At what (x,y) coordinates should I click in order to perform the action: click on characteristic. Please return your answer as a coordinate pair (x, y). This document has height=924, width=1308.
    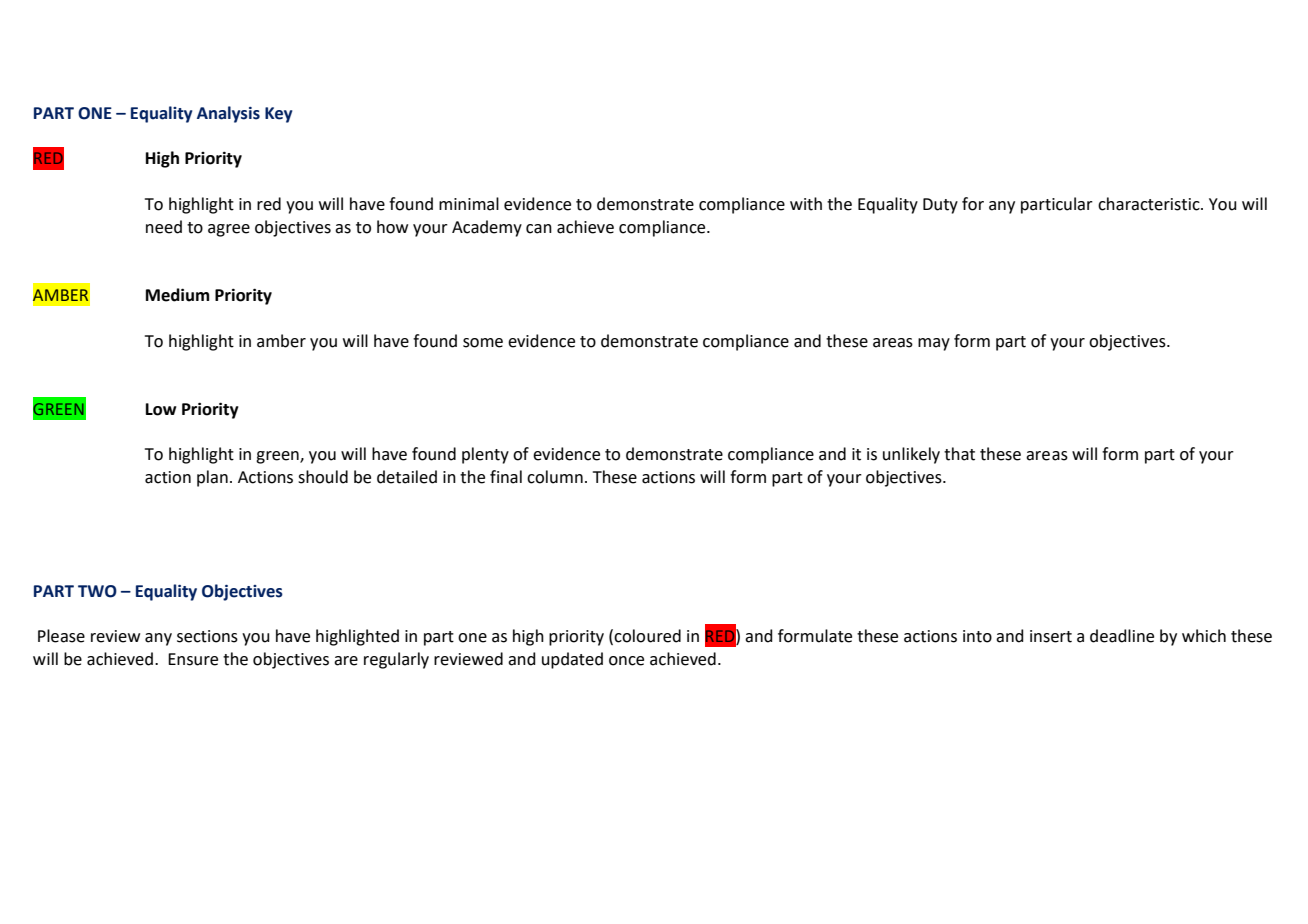
    Looking at the image, I should click on (1150, 204).
